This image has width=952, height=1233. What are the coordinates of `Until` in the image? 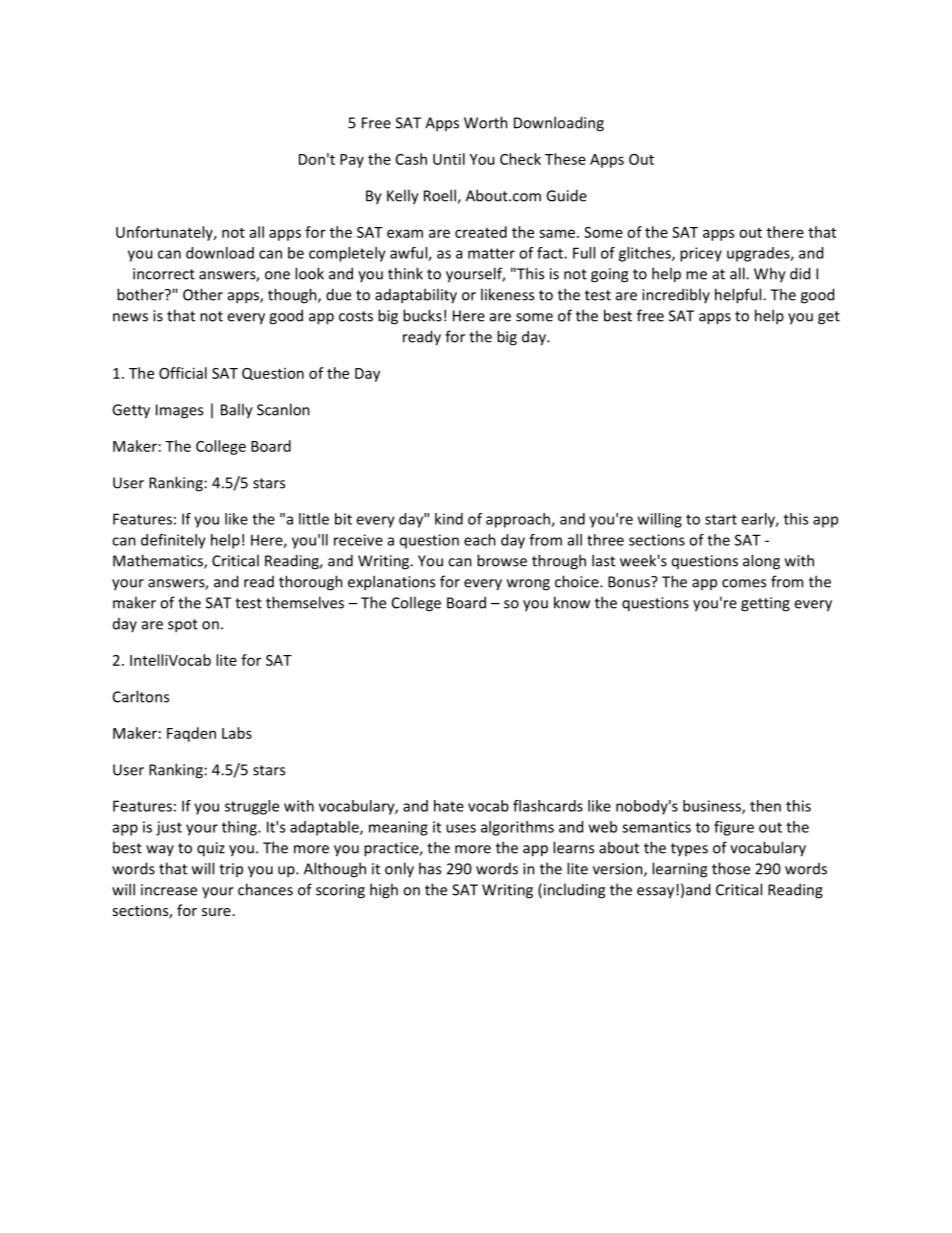 It's located at (449, 159).
